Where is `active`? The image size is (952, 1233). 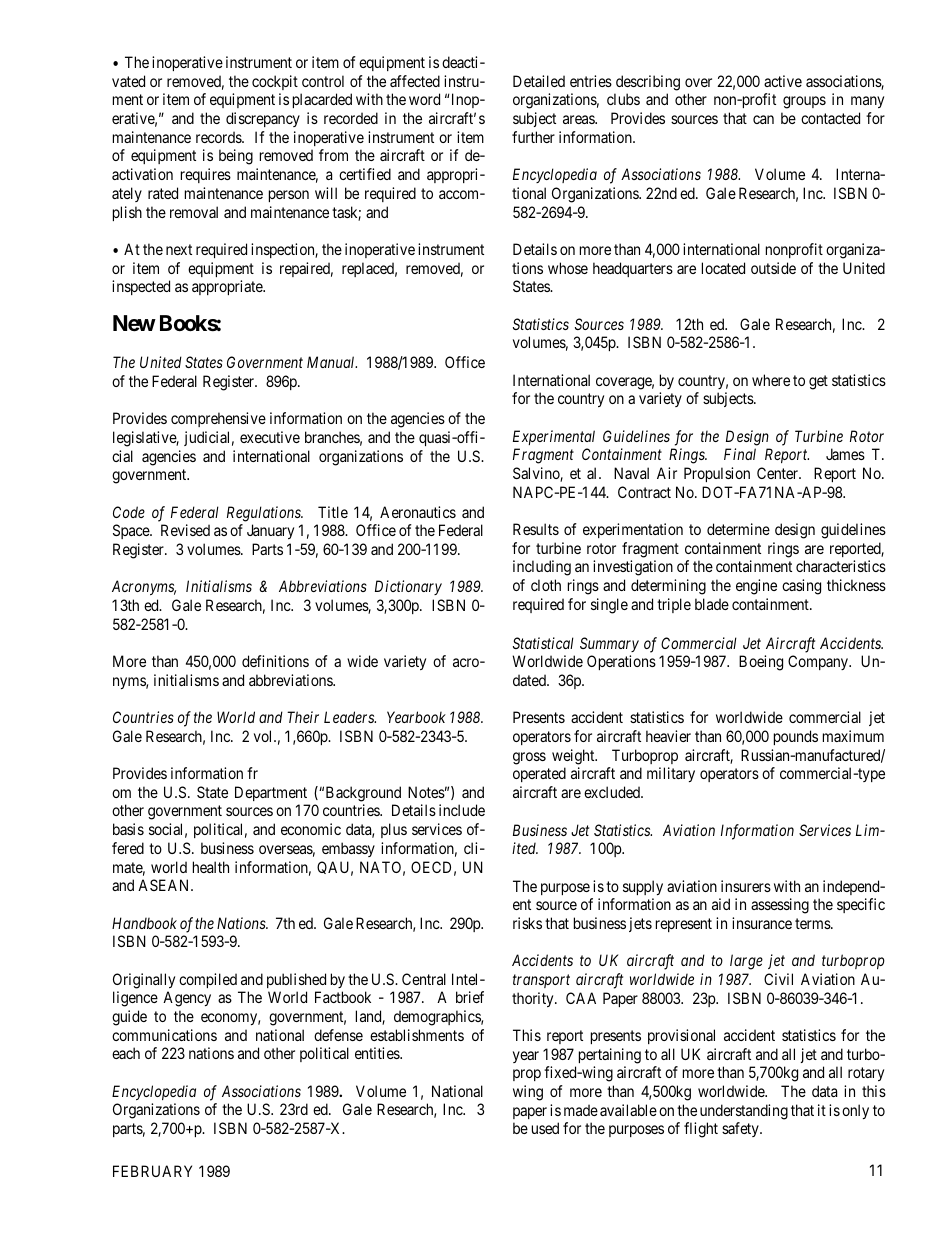
active is located at coordinates (783, 81).
